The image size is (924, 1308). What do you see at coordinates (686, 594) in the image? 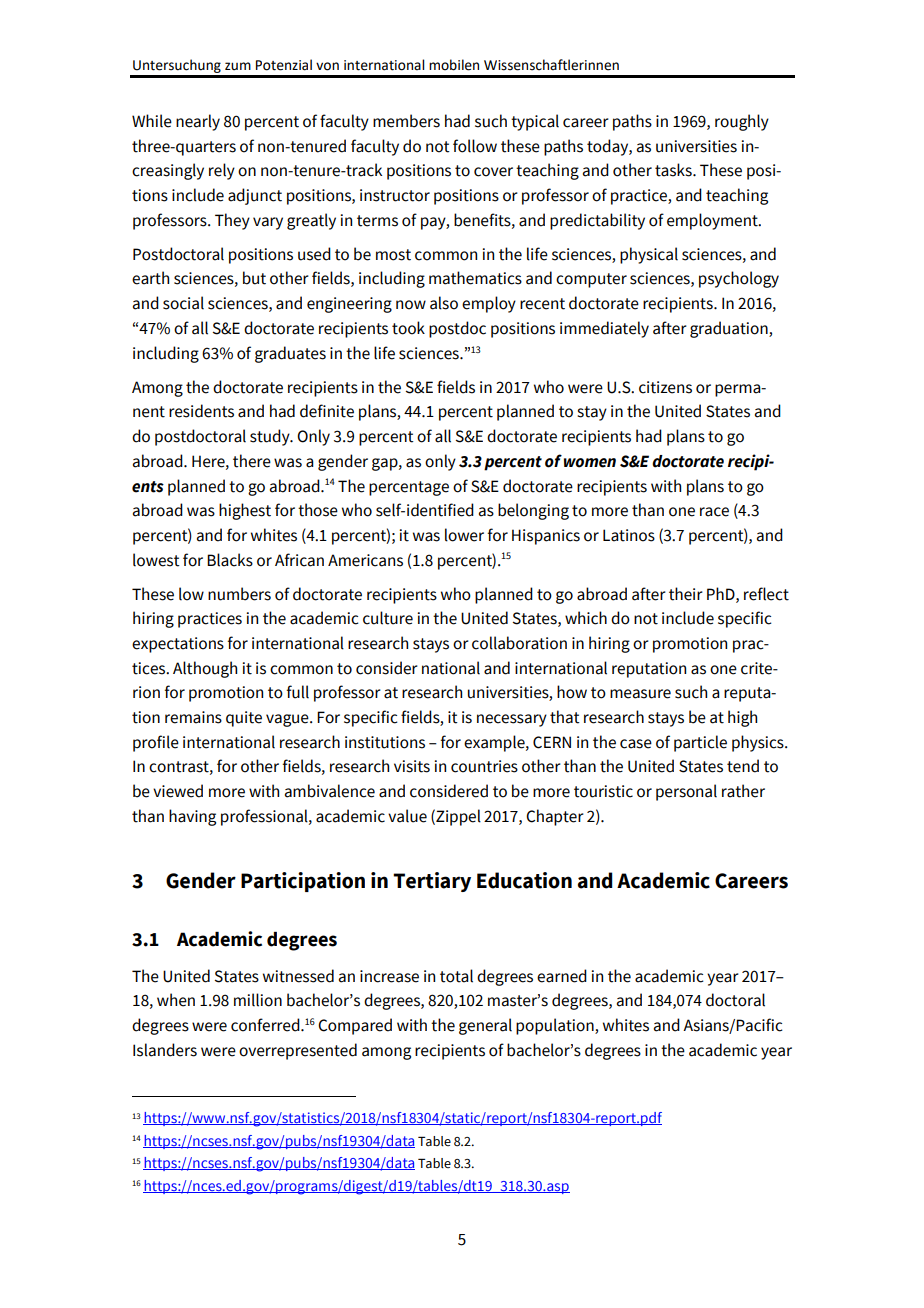
I see `their` at bounding box center [686, 594].
